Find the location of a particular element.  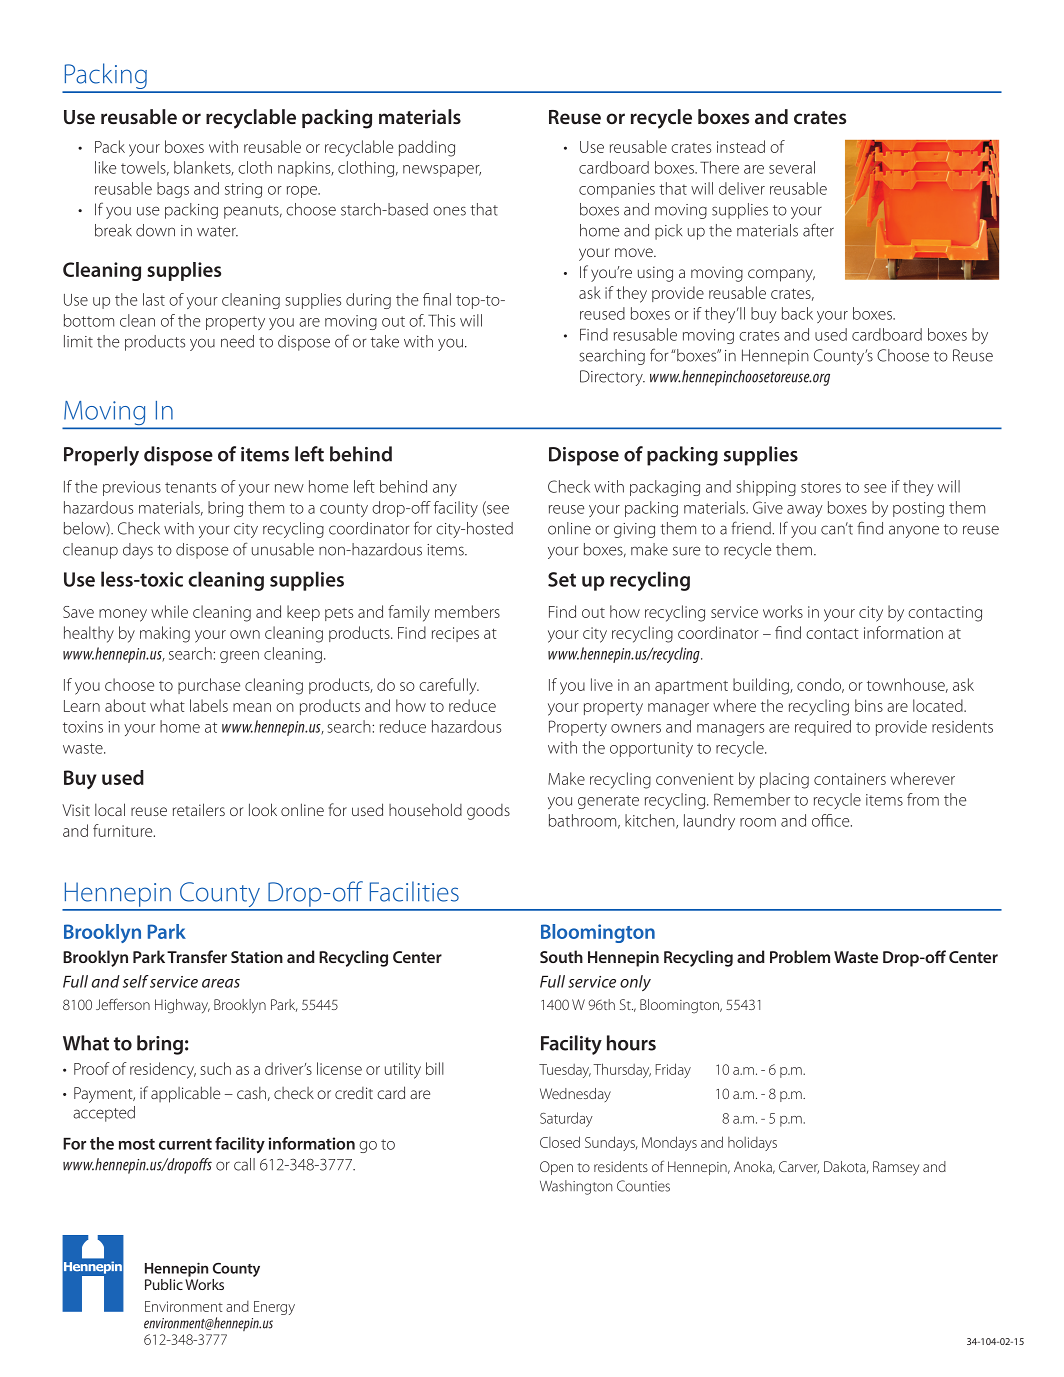

Washington is located at coordinates (576, 1187).
